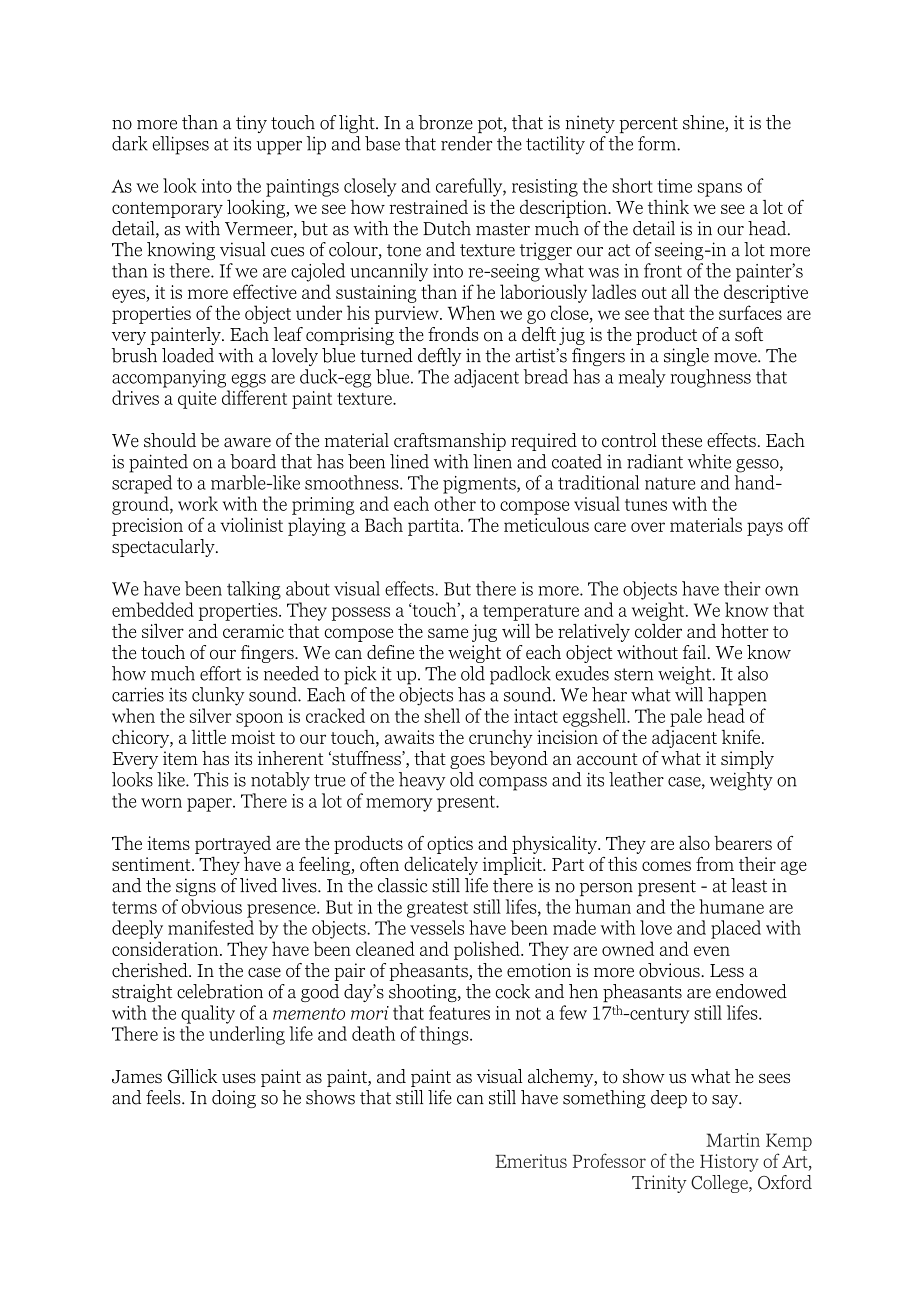 The image size is (924, 1309). I want to click on History, so click(729, 1163).
